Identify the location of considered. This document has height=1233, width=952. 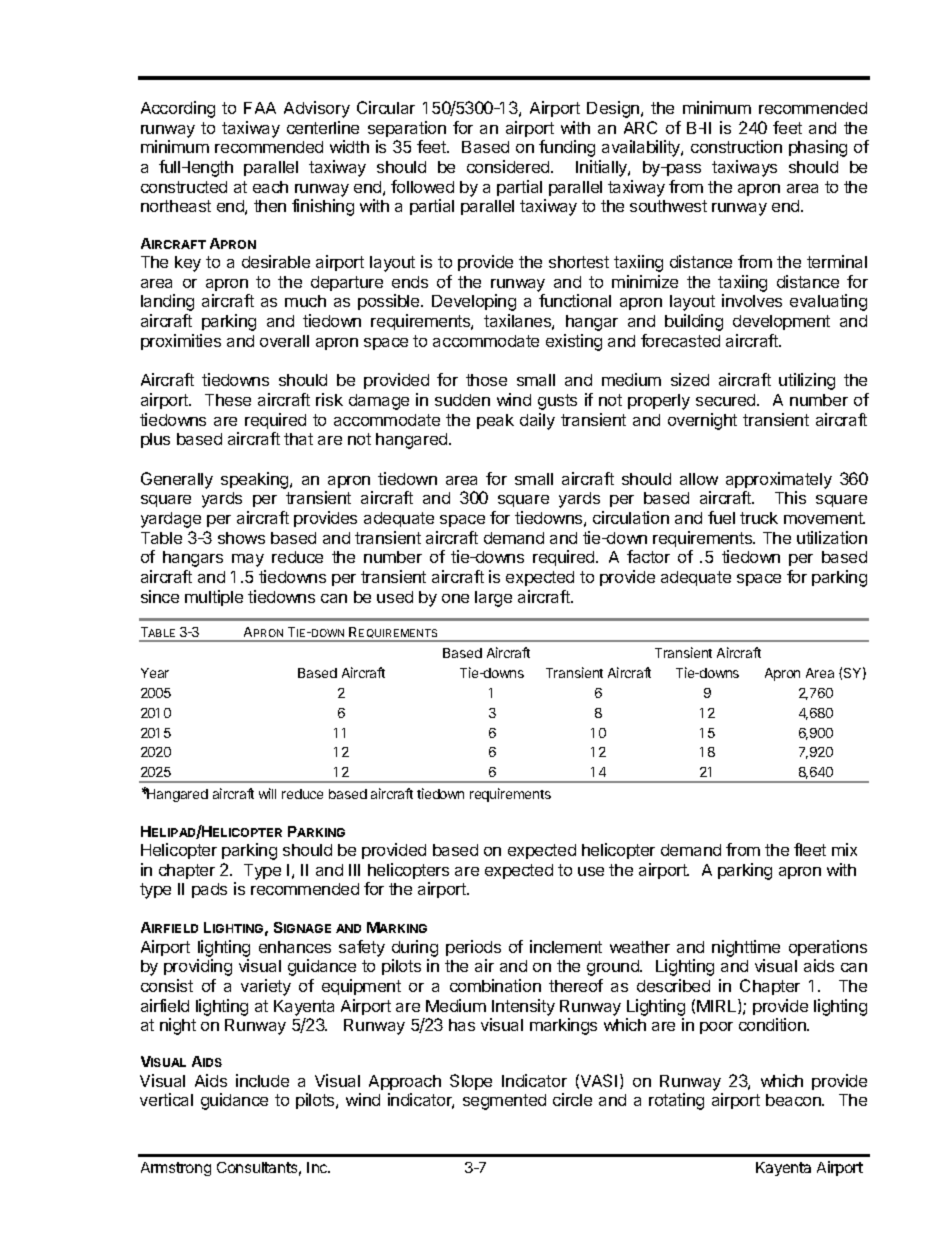
(509, 166).
